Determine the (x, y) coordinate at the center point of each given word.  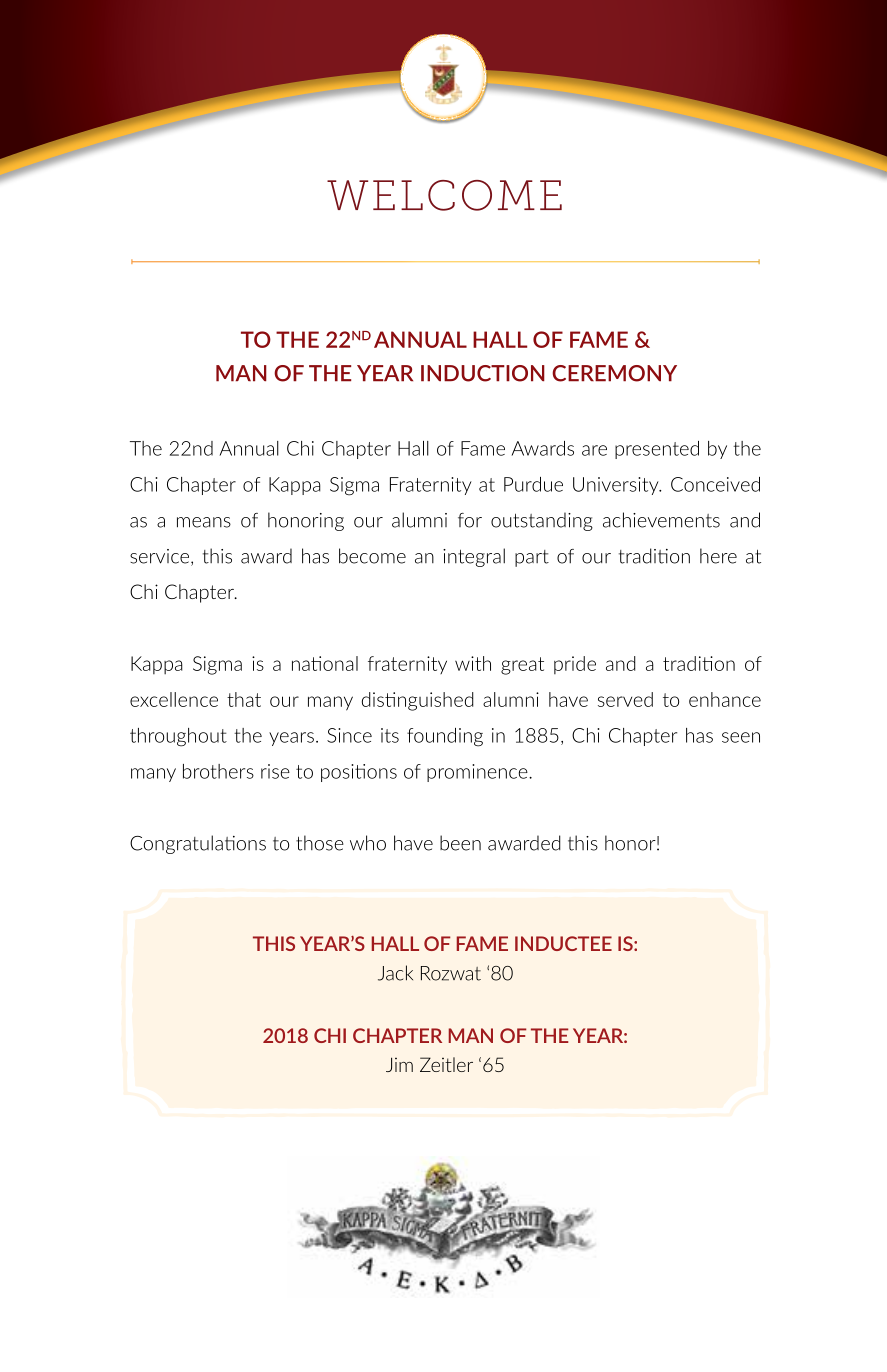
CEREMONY (614, 373)
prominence (478, 773)
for (470, 520)
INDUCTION (483, 373)
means (204, 522)
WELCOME (444, 195)
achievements (661, 520)
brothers (218, 771)
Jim (399, 1064)
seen (741, 737)
